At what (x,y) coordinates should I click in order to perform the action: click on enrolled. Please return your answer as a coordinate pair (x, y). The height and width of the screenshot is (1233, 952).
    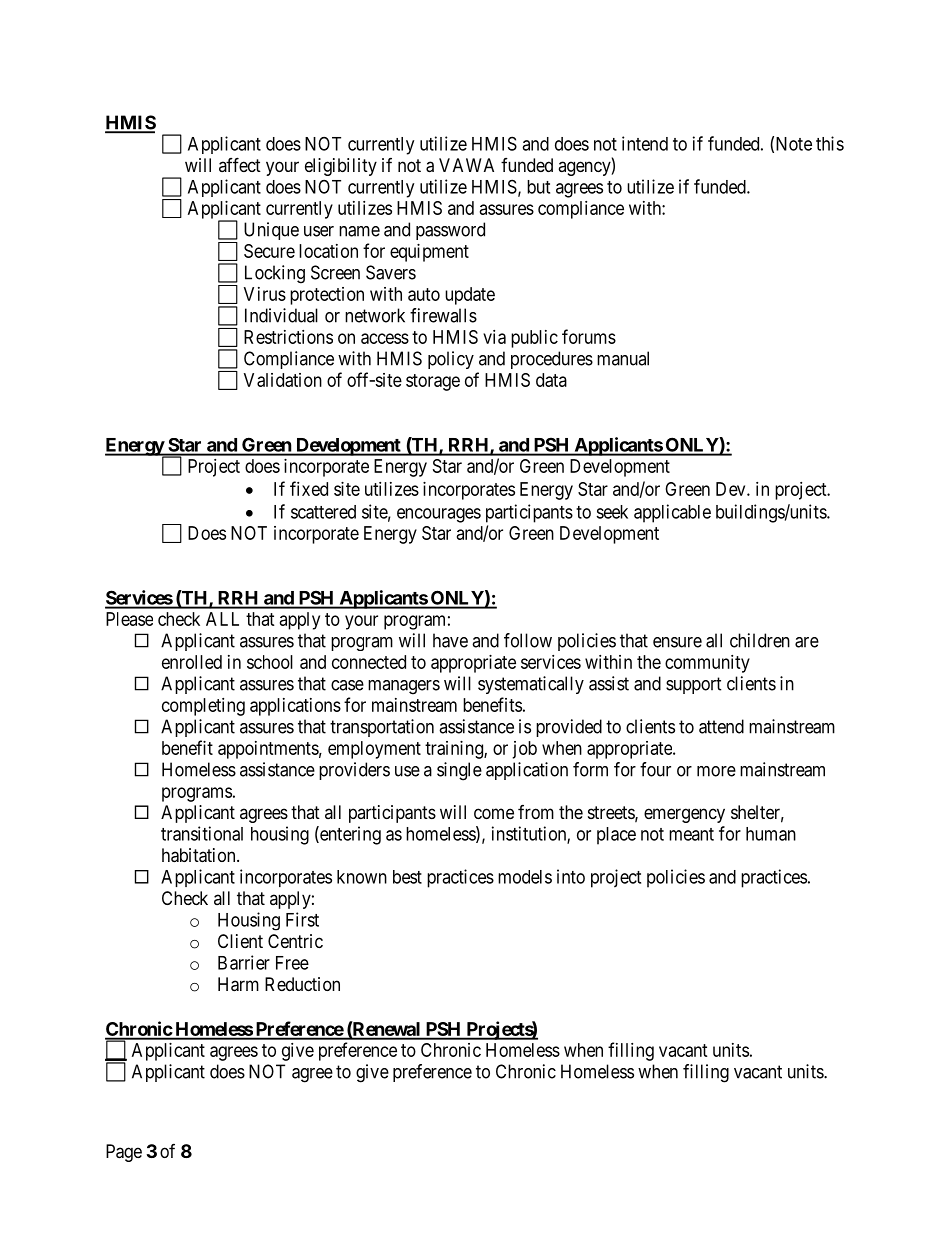
    Looking at the image, I should click on (192, 662).
